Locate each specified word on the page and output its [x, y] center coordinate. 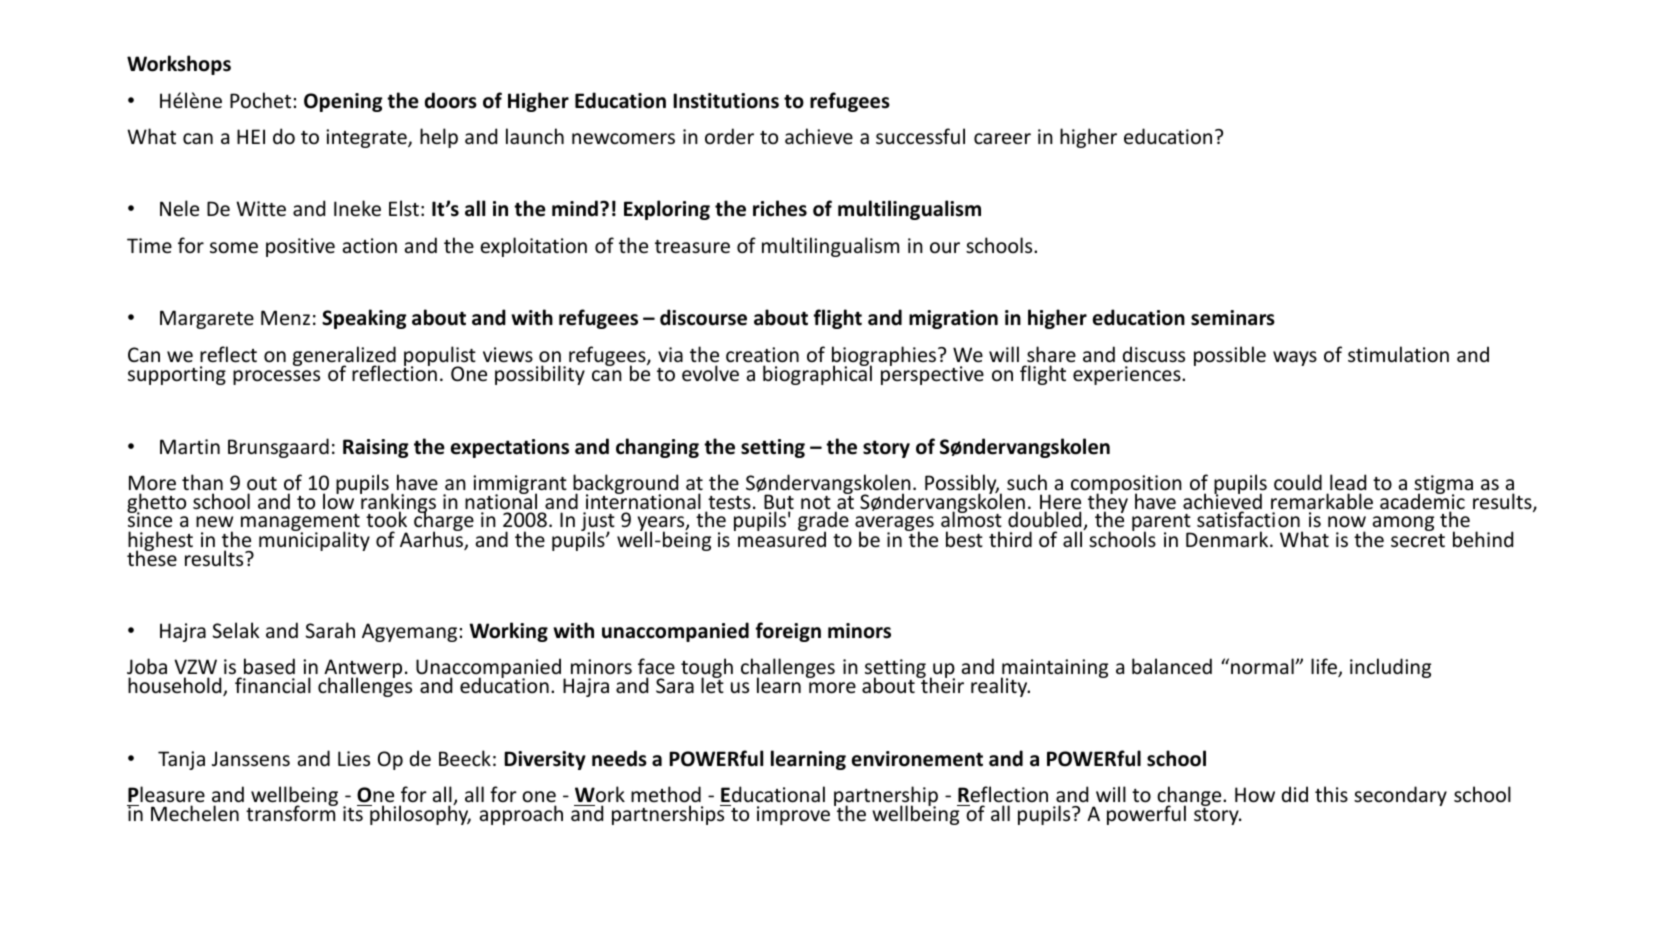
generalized [344, 357]
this [1331, 794]
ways [1295, 358]
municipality [314, 540]
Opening [343, 102]
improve [793, 815]
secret [1418, 541]
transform [292, 813]
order [729, 136]
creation [762, 355]
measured [782, 538]
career [1002, 138]
